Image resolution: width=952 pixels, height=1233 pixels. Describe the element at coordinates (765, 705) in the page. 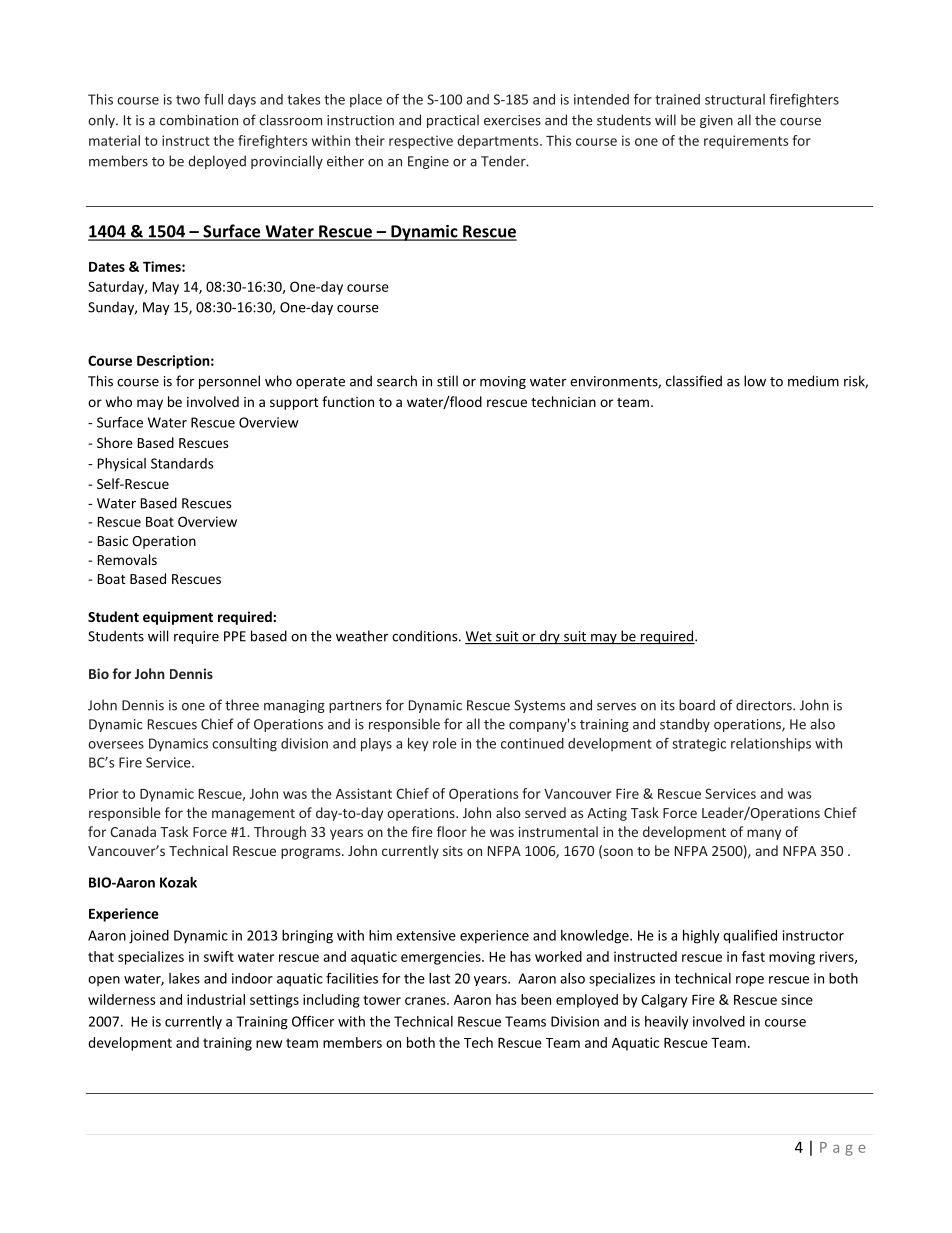

I see `directors` at that location.
